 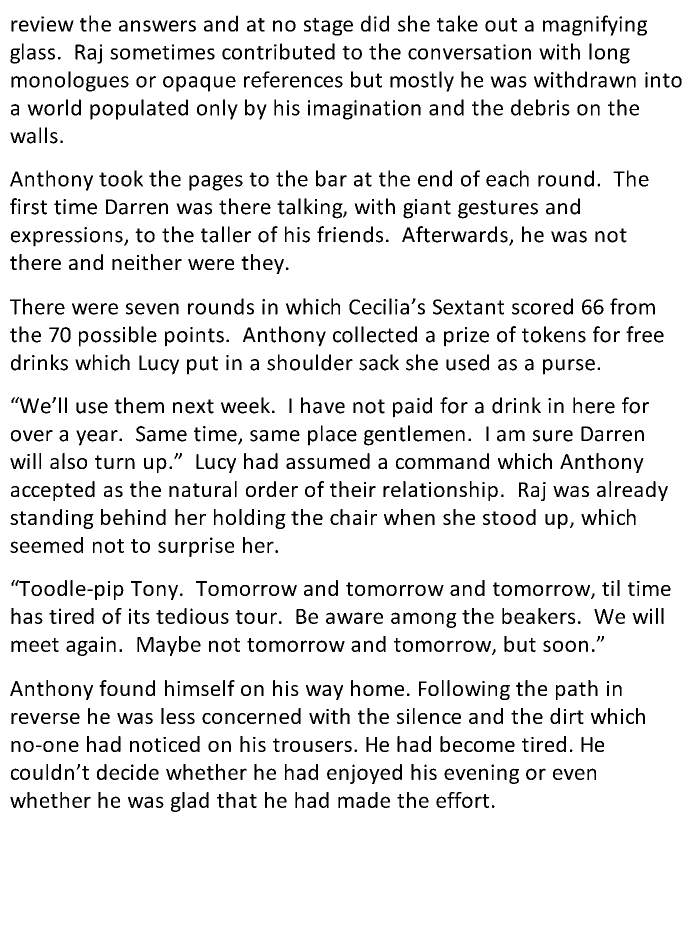 What do you see at coordinates (139, 405) in the page?
I see `them` at bounding box center [139, 405].
